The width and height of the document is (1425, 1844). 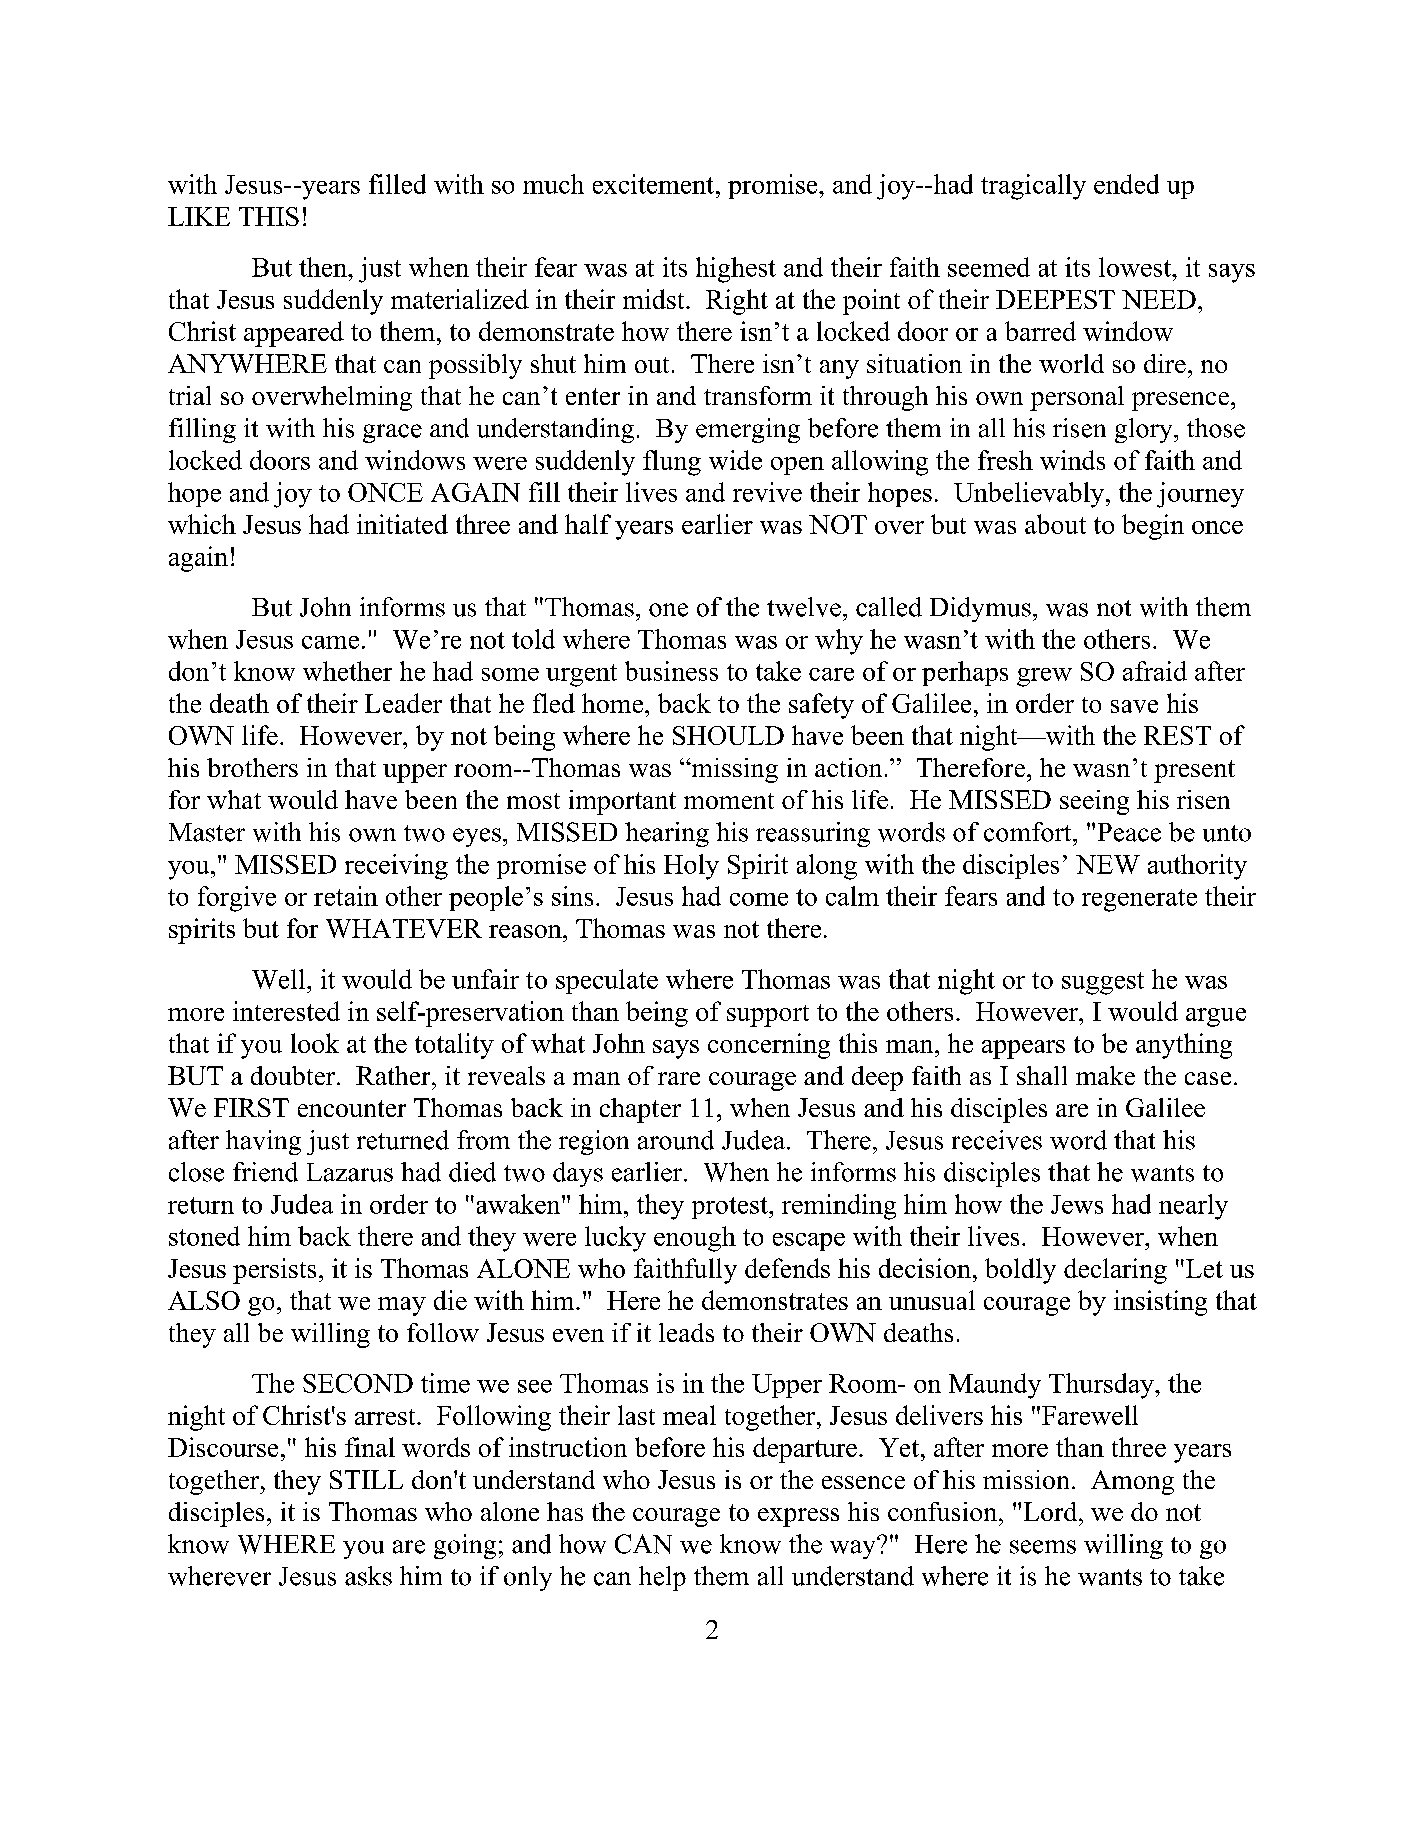 I want to click on asks, so click(x=368, y=1576).
